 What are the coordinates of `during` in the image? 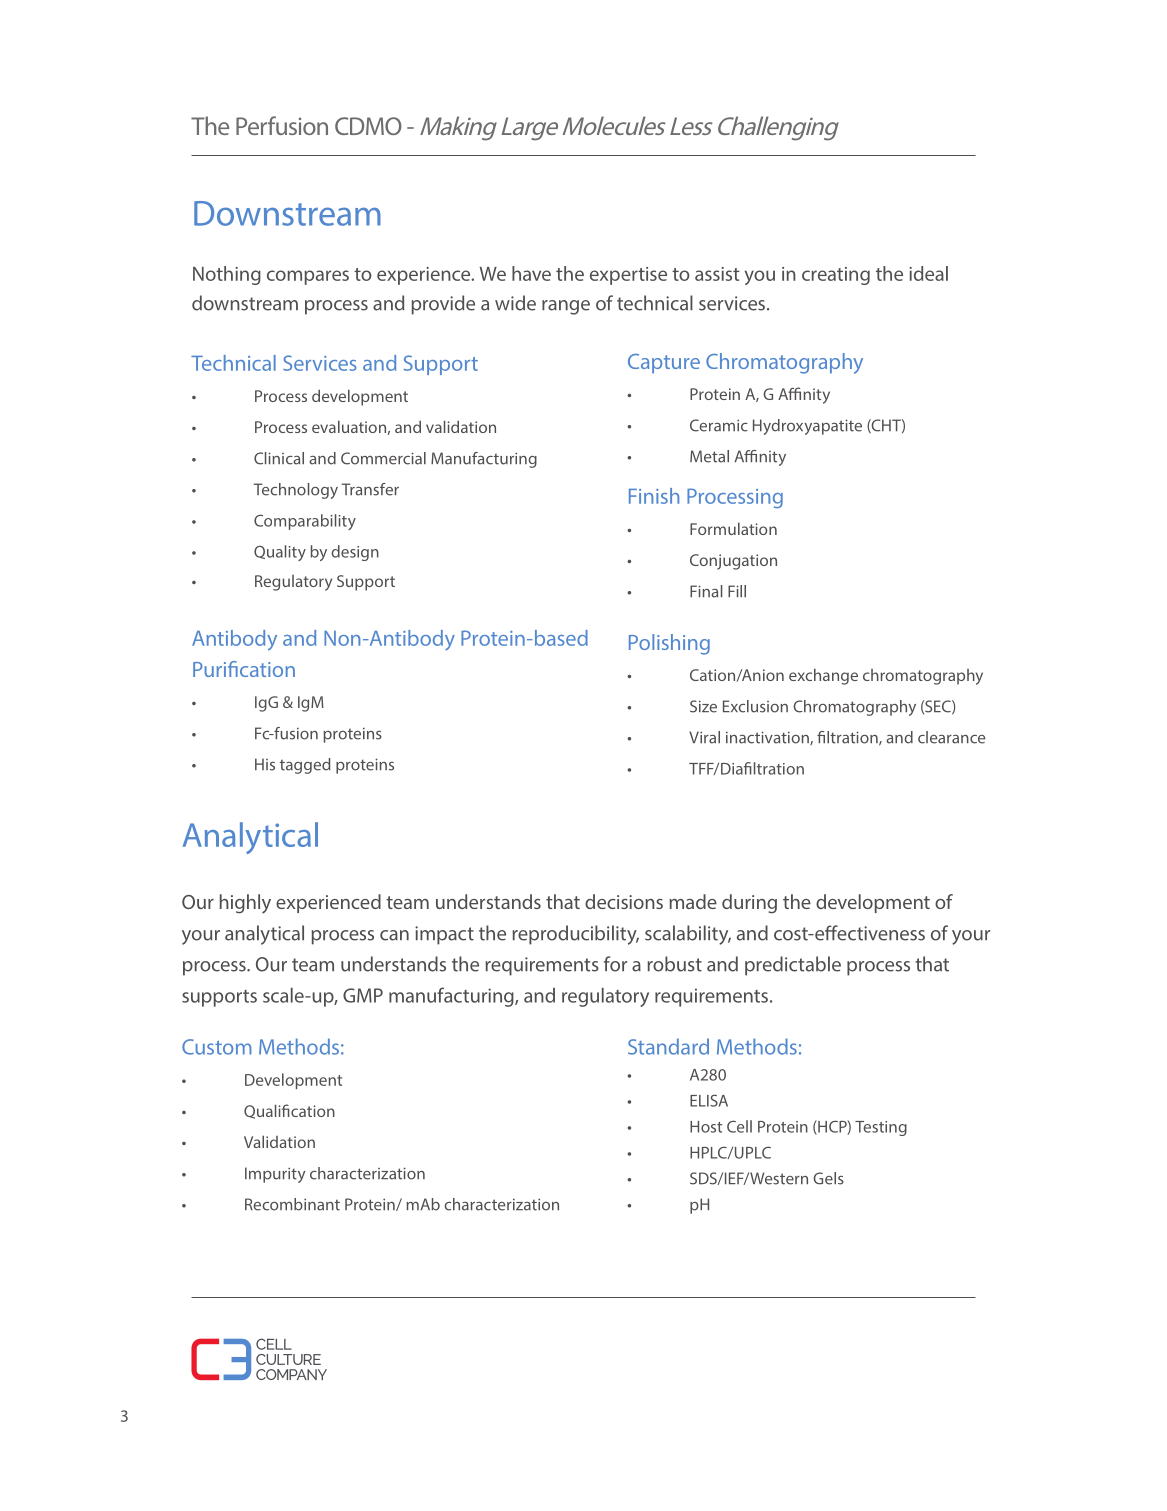 It's located at (749, 904).
